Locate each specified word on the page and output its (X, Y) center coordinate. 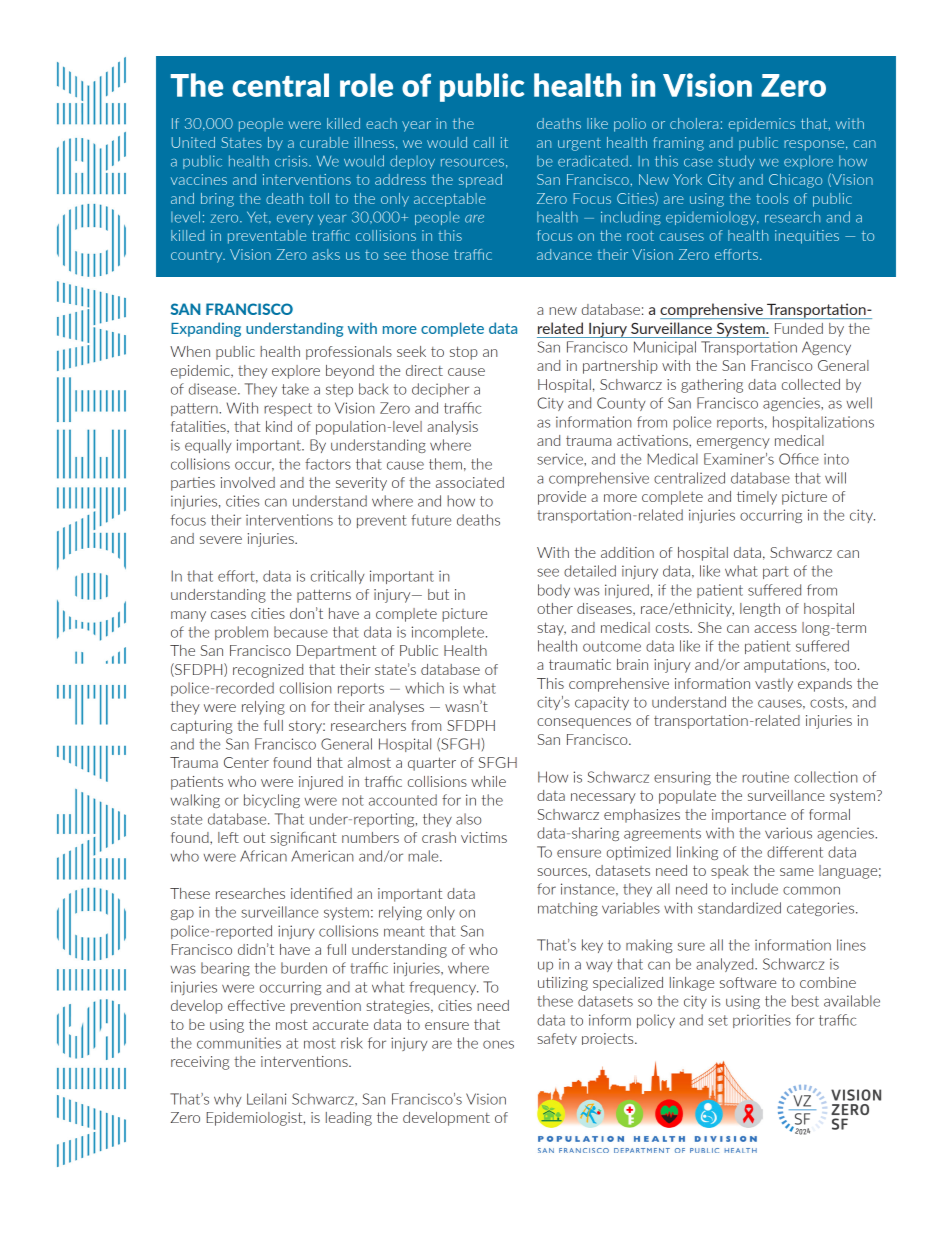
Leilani (266, 1099)
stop (464, 353)
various (788, 833)
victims (484, 837)
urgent (579, 144)
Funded (799, 328)
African (263, 856)
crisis (292, 161)
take (295, 389)
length (760, 610)
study (736, 162)
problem (241, 633)
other (555, 608)
